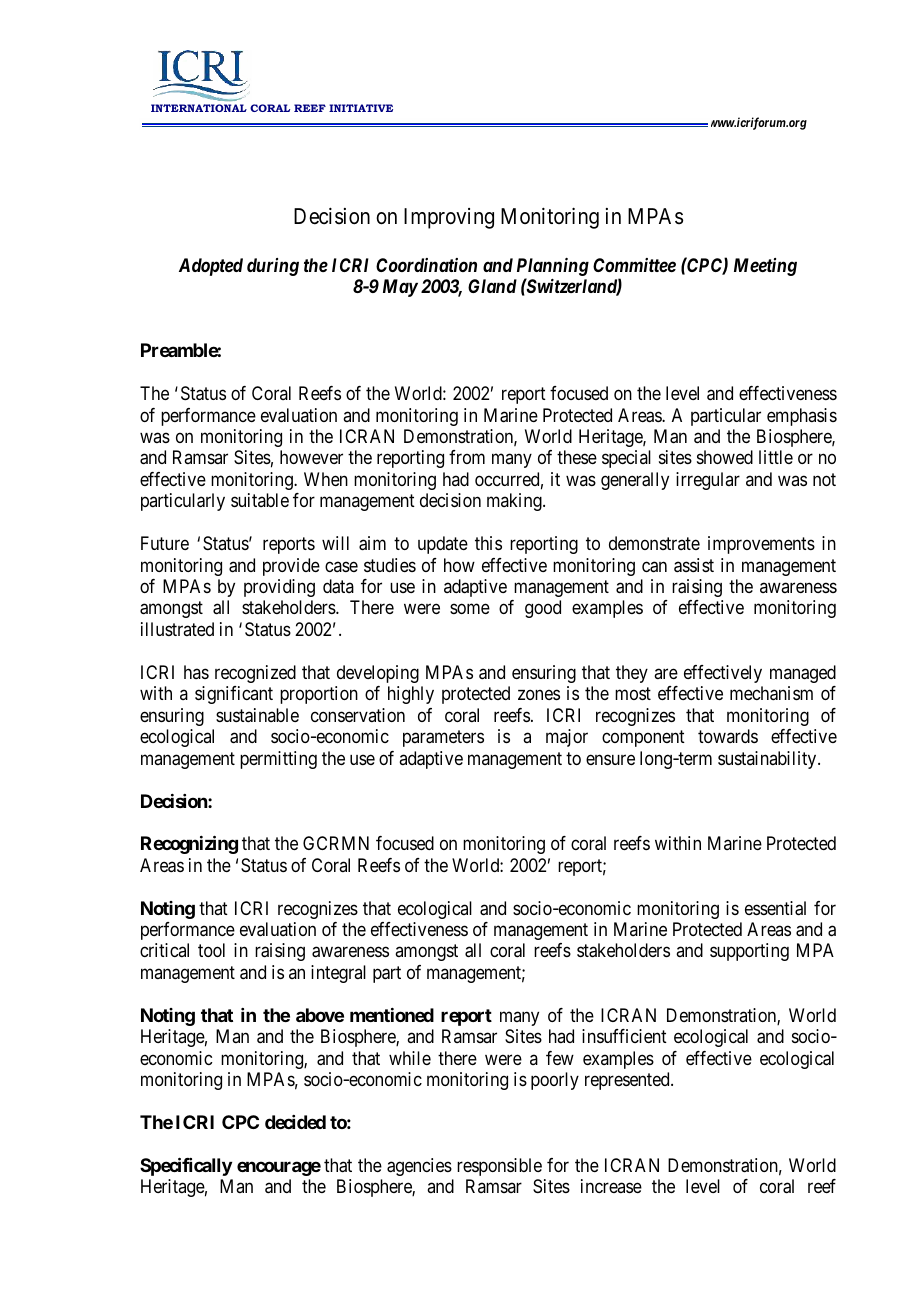 This image has height=1308, width=924. What do you see at coordinates (467, 457) in the image?
I see `from` at bounding box center [467, 457].
